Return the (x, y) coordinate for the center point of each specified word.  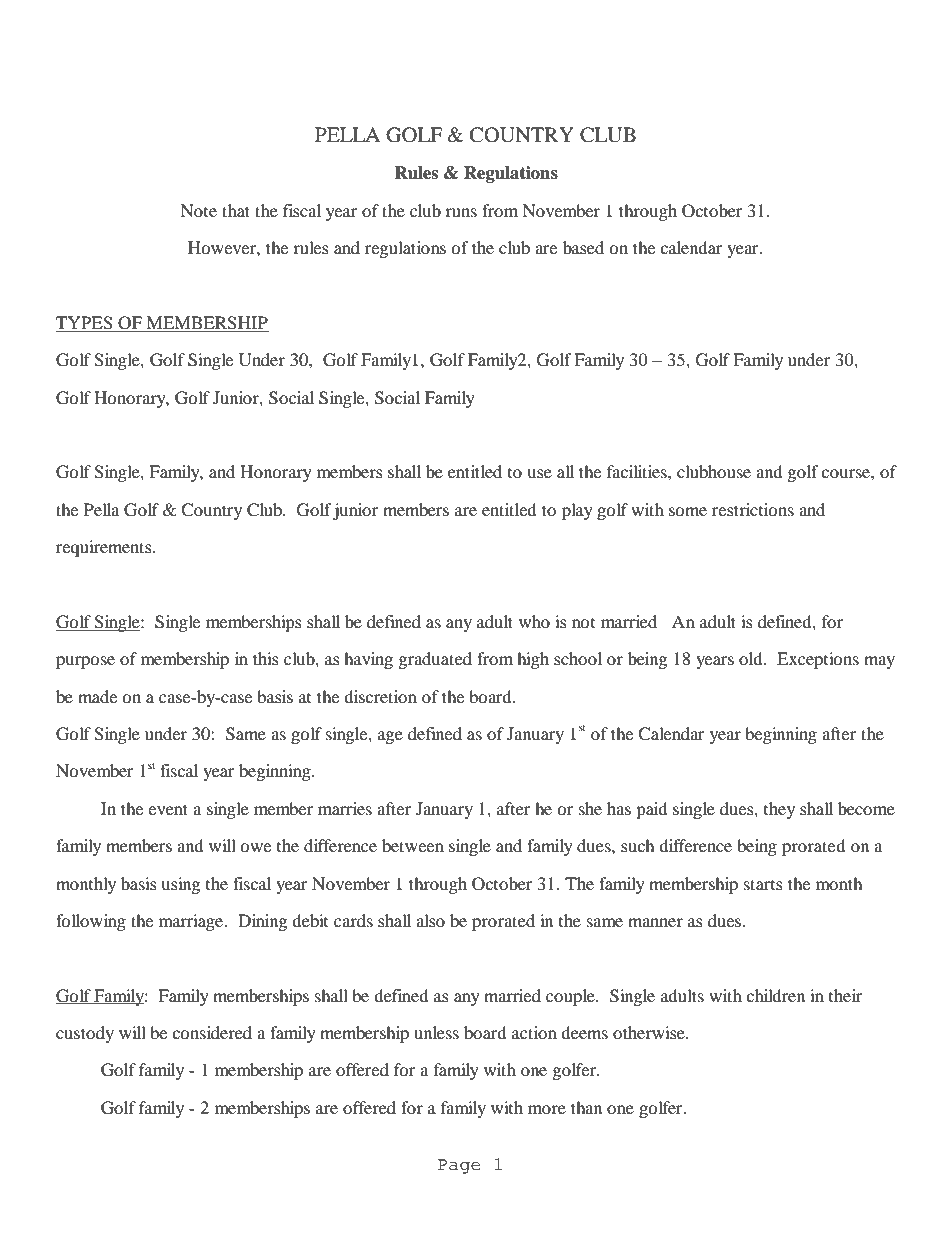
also (430, 920)
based (583, 247)
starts (763, 884)
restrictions (753, 509)
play (577, 511)
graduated (435, 660)
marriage (192, 922)
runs (461, 212)
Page (459, 1166)
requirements (105, 548)
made (97, 696)
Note (198, 210)
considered (212, 1032)
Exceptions (818, 660)
